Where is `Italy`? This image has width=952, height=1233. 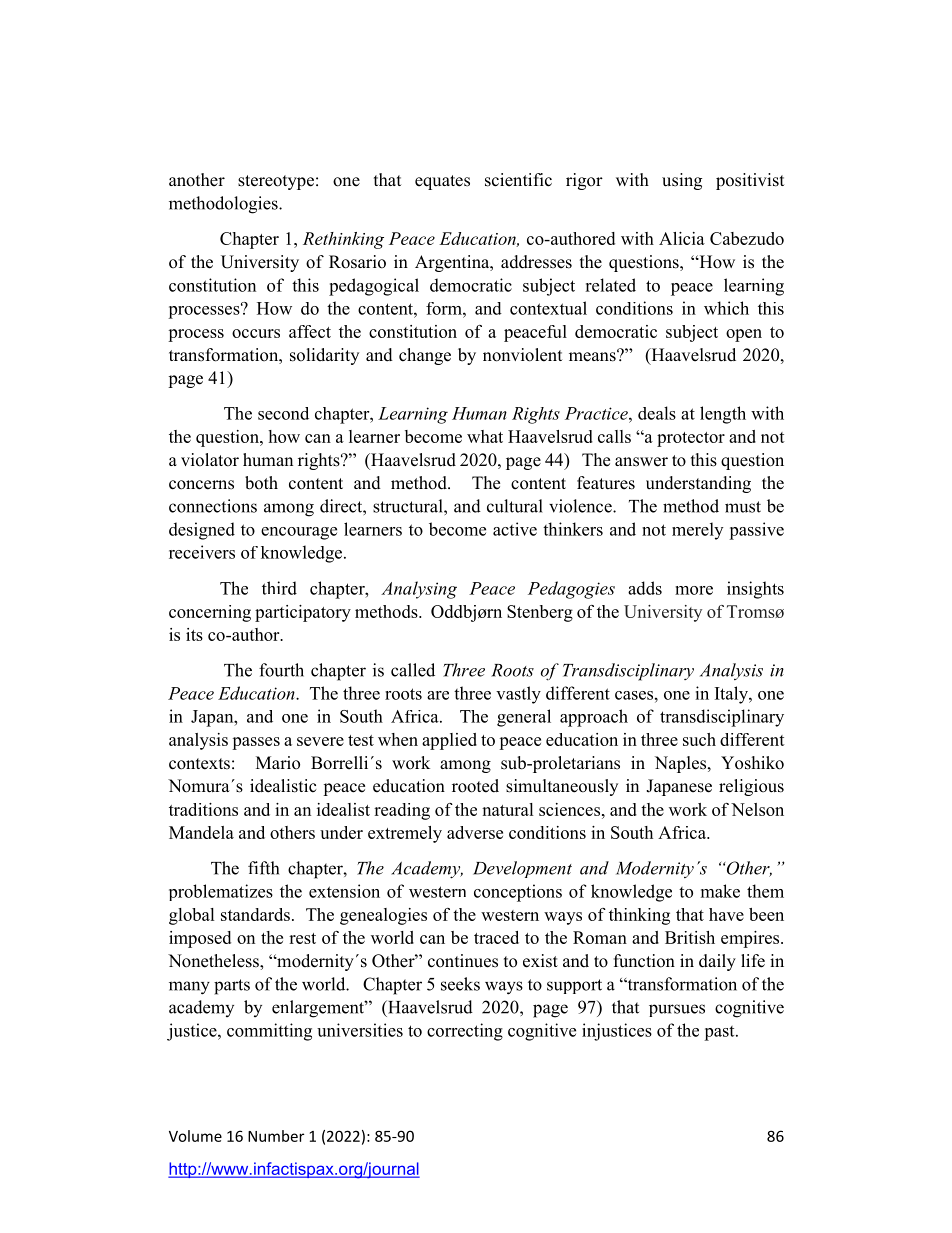 Italy is located at coordinates (732, 695).
